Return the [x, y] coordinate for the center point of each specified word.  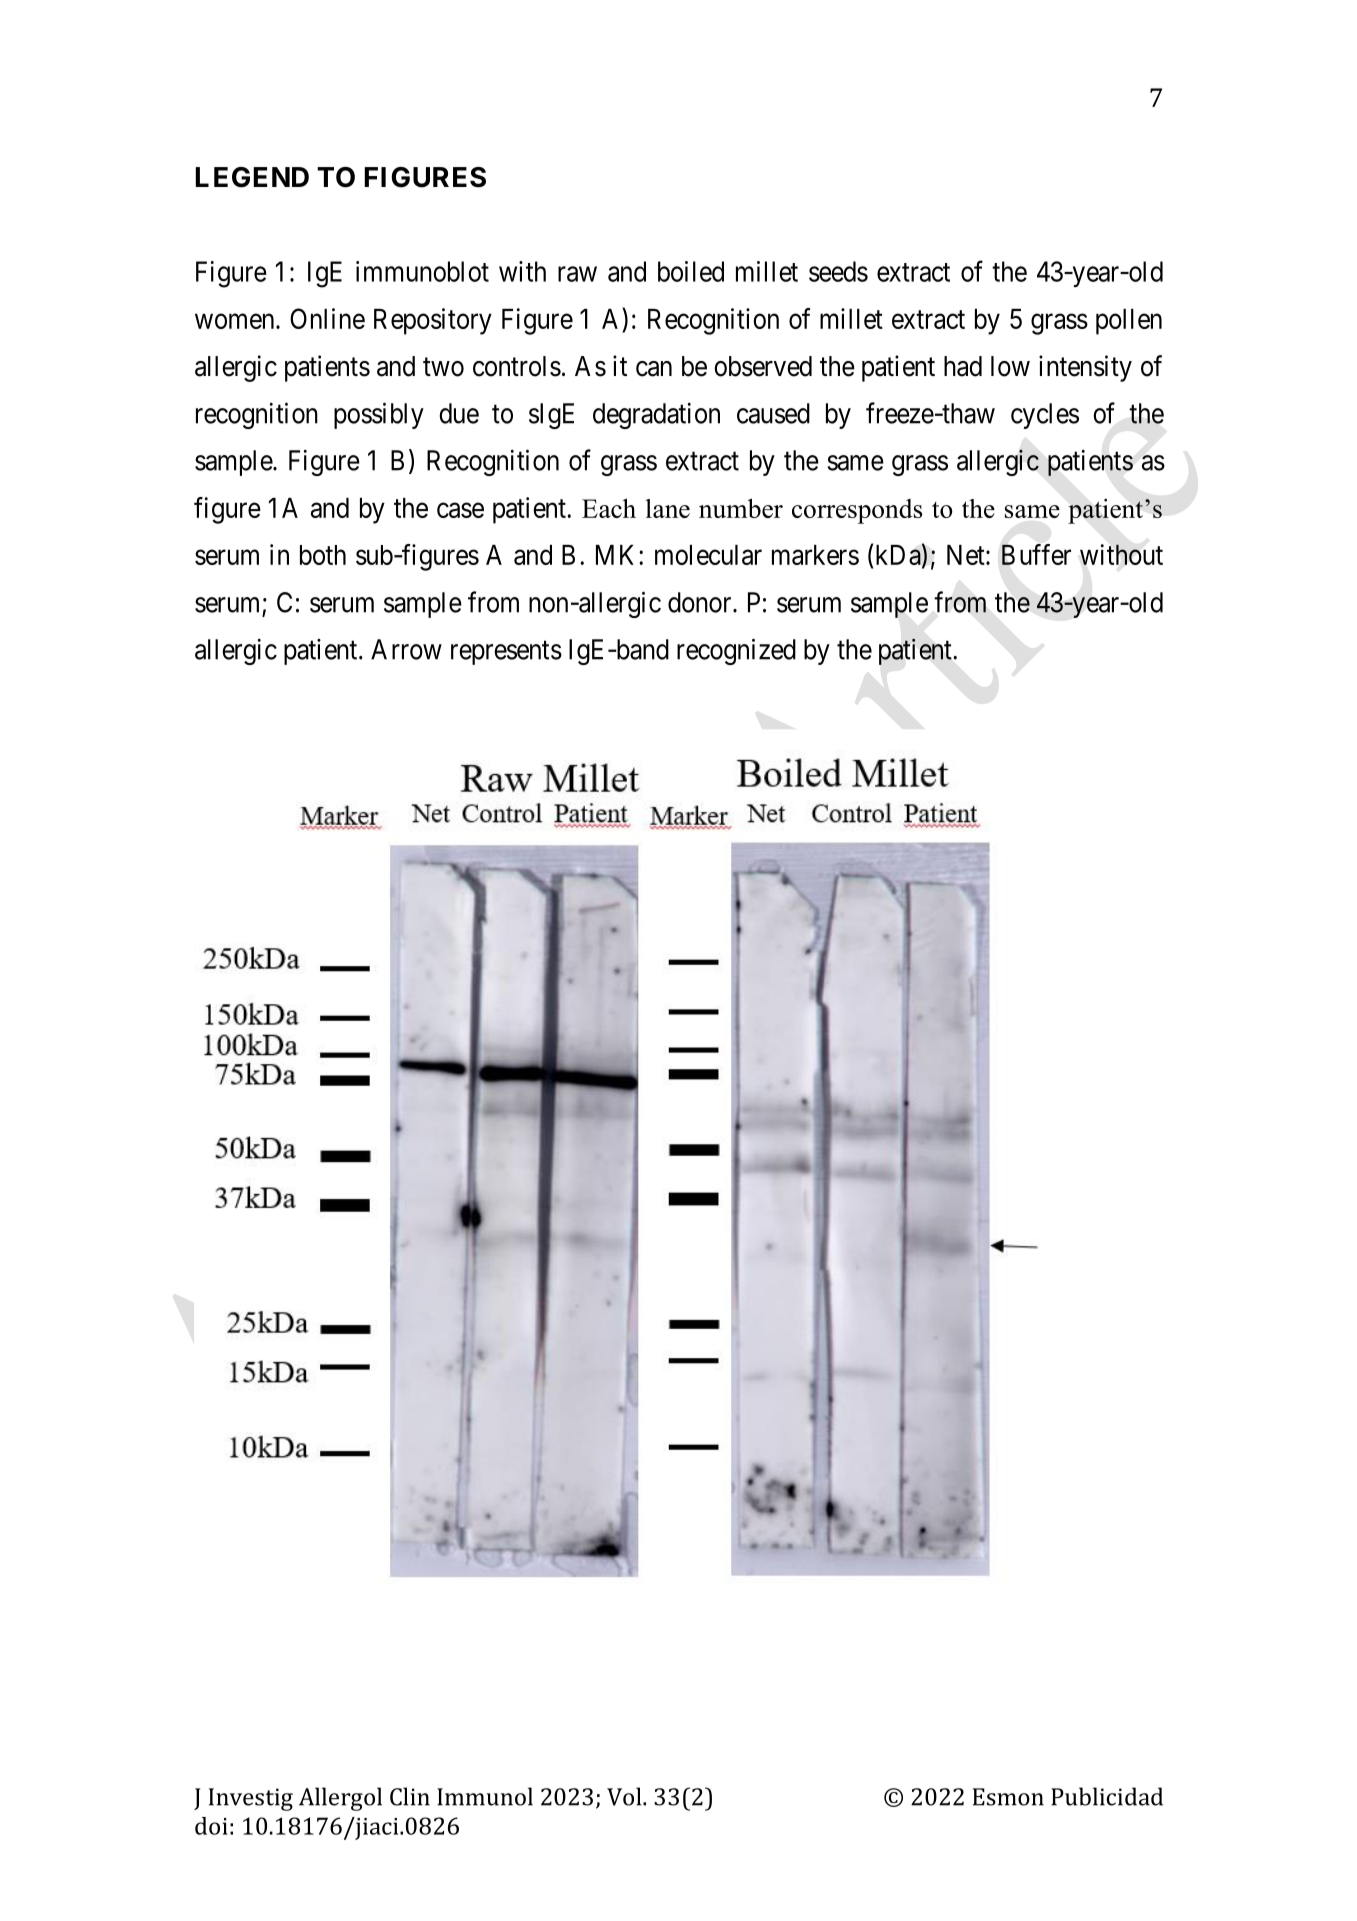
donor [701, 602]
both [323, 555]
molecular [708, 555]
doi [211, 1826]
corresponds [857, 511]
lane [668, 508]
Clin [410, 1796]
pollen [1129, 322]
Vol [625, 1796]
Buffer [1036, 554]
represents [506, 653]
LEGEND [252, 177]
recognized [736, 651]
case [460, 510]
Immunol [485, 1796]
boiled [691, 271]
